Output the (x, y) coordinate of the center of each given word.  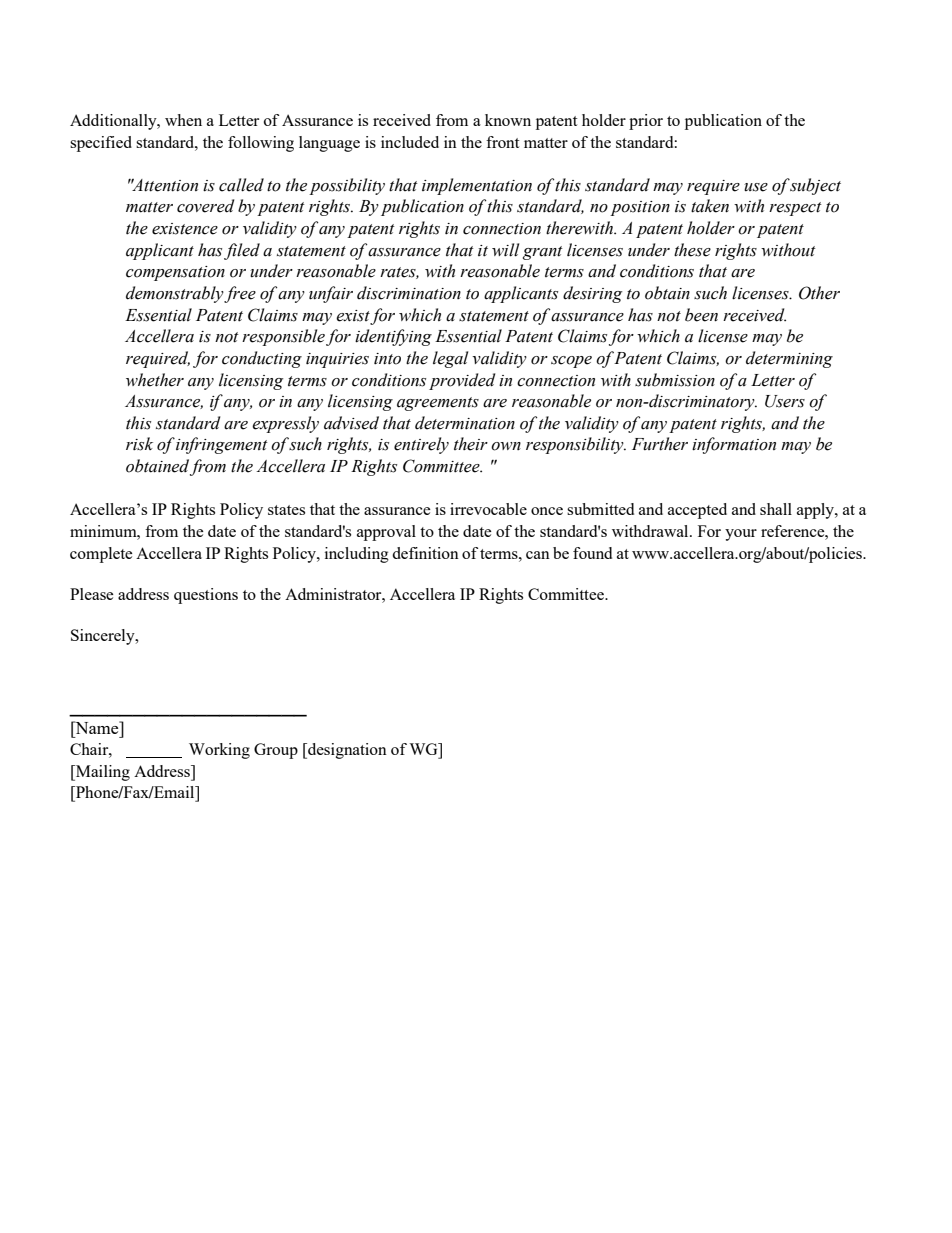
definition (425, 553)
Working (219, 751)
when (183, 120)
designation (346, 751)
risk (139, 444)
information (734, 445)
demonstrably (175, 294)
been (701, 315)
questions (206, 596)
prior (646, 122)
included (410, 142)
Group (276, 751)
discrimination (409, 293)
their (471, 444)
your (741, 535)
